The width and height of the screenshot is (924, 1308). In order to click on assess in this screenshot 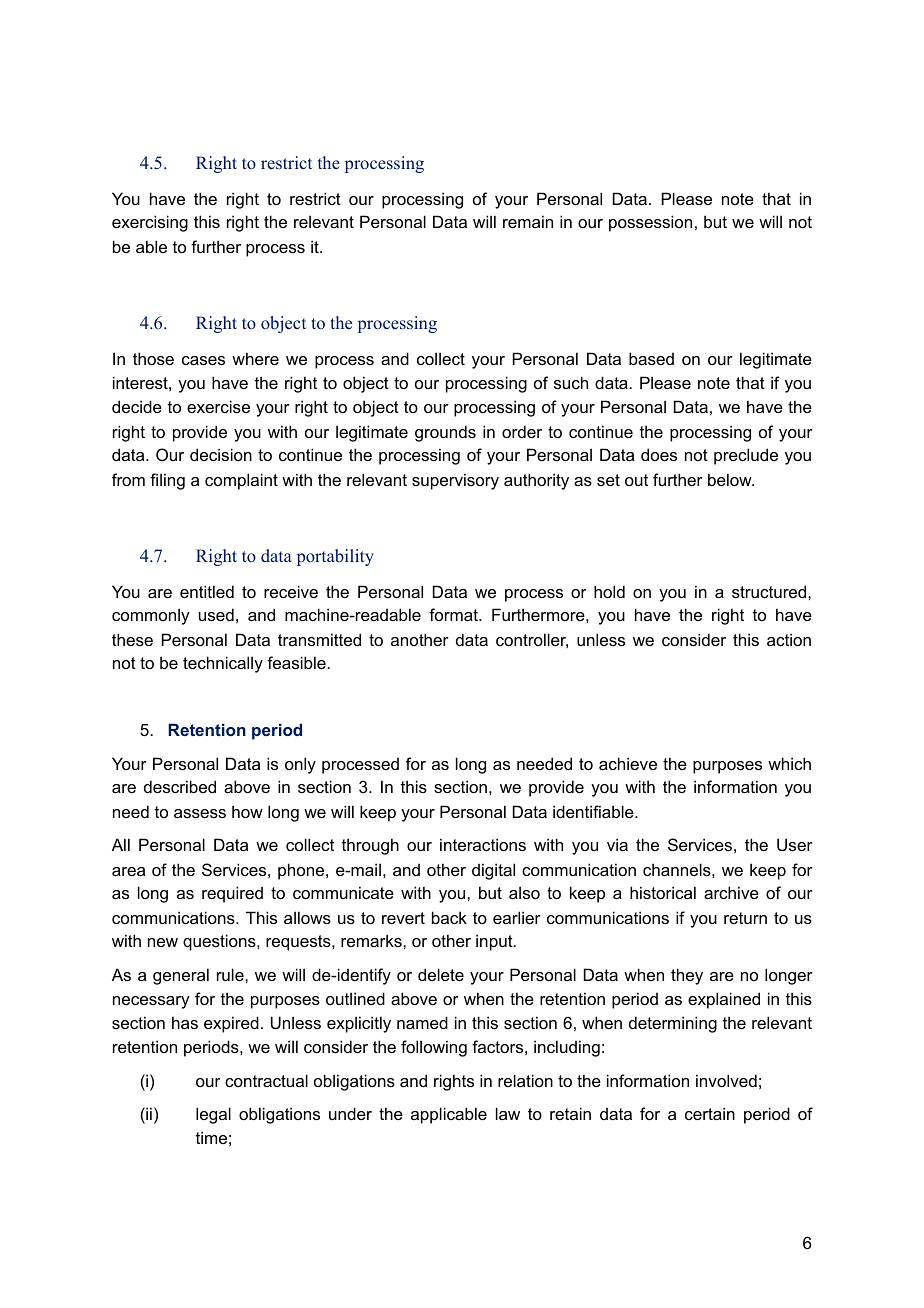, I will do `click(200, 813)`.
